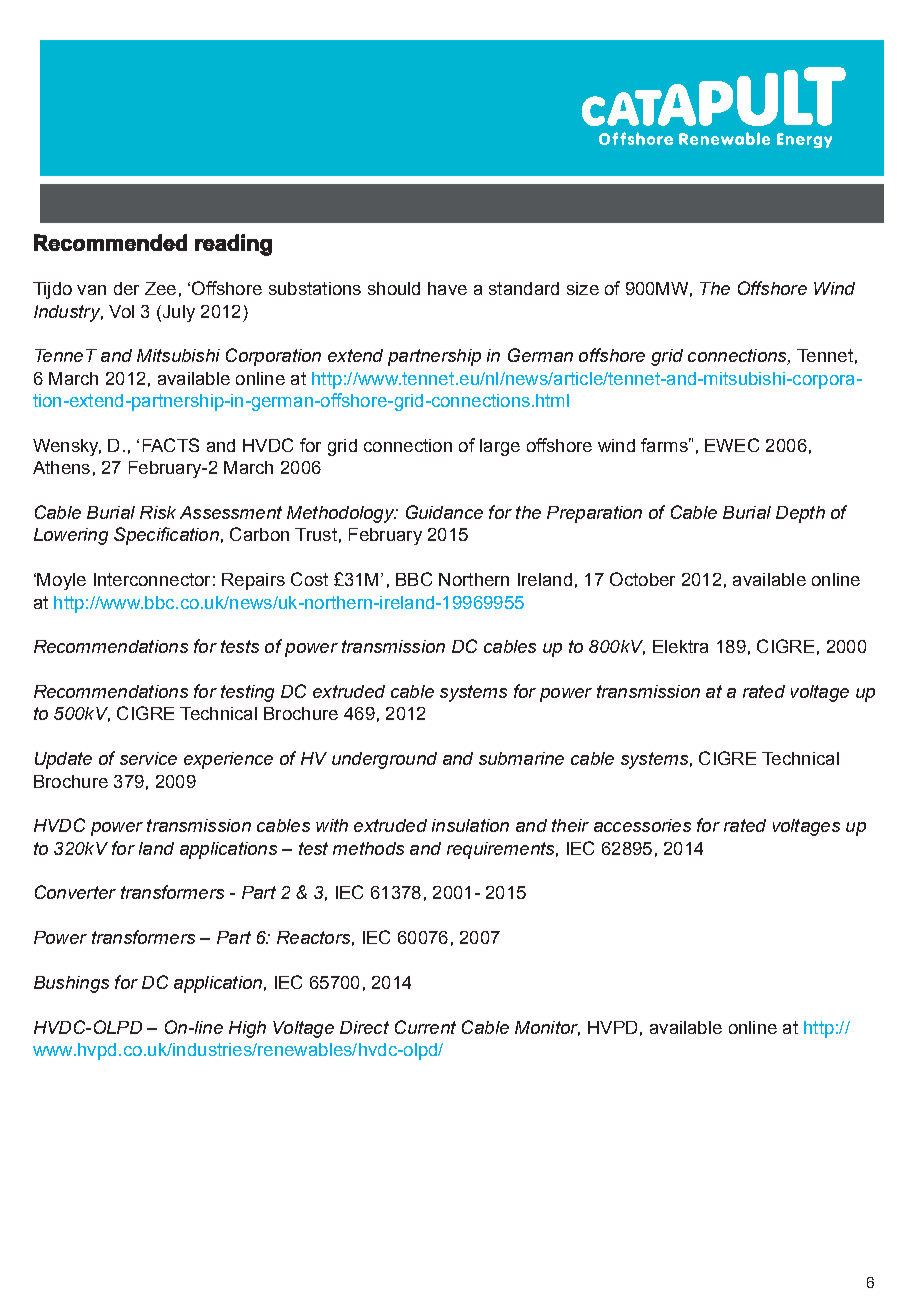  Describe the element at coordinates (171, 445) in the document. I see `FACTS` at that location.
